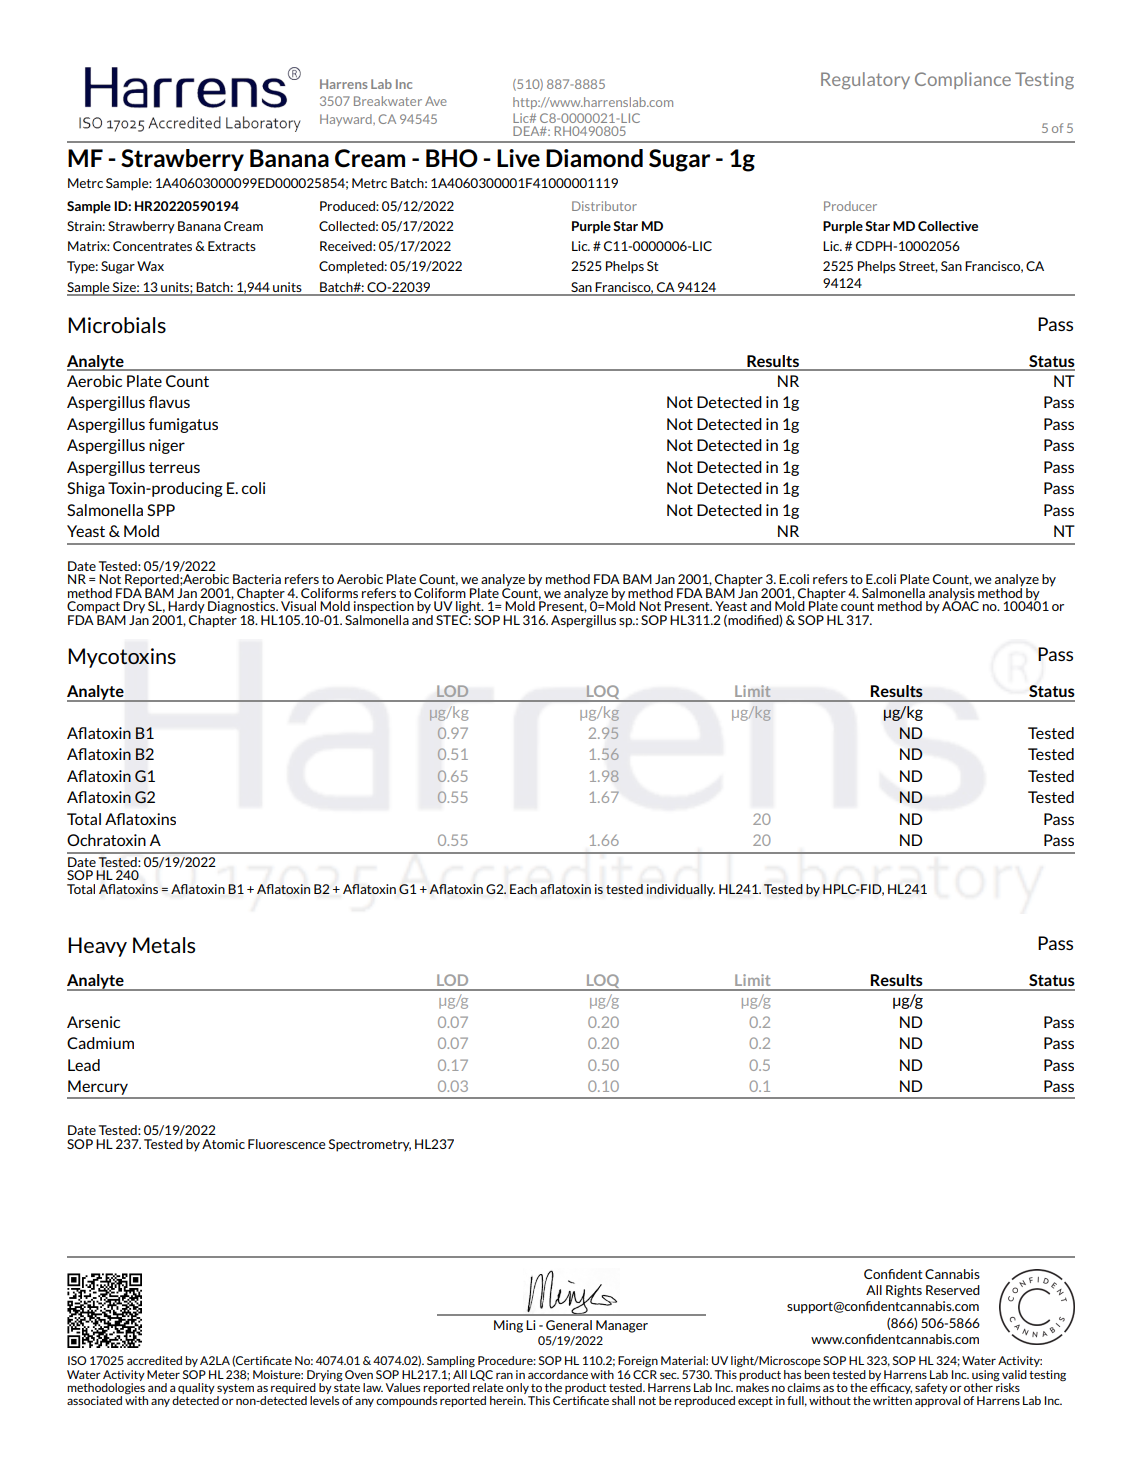 Image resolution: width=1142 pixels, height=1478 pixels. What do you see at coordinates (904, 1291) in the screenshot?
I see `Rights` at bounding box center [904, 1291].
